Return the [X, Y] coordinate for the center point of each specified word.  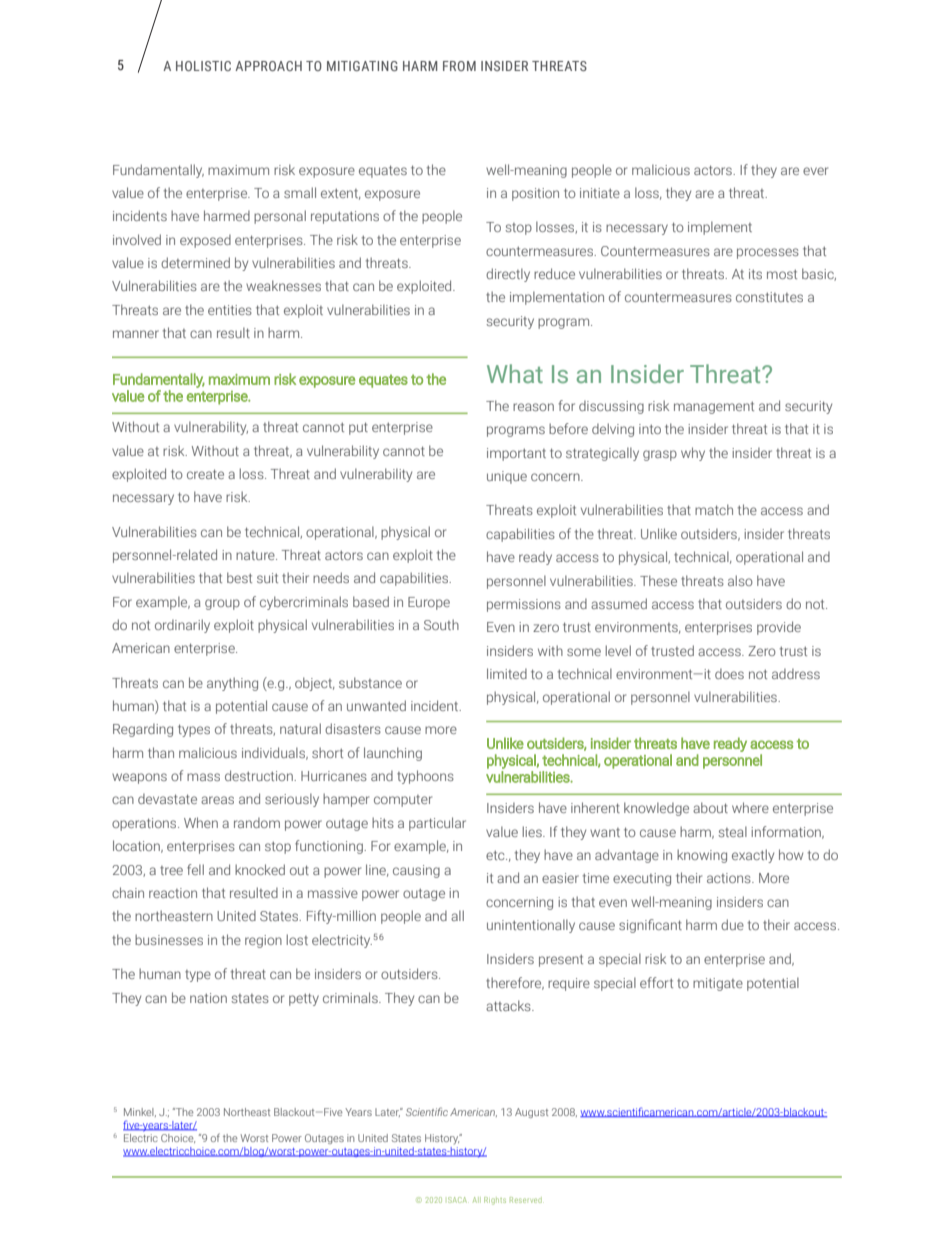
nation [208, 998]
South [441, 624]
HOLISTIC [203, 66]
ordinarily [182, 626]
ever [815, 171]
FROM [459, 66]
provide [779, 628]
